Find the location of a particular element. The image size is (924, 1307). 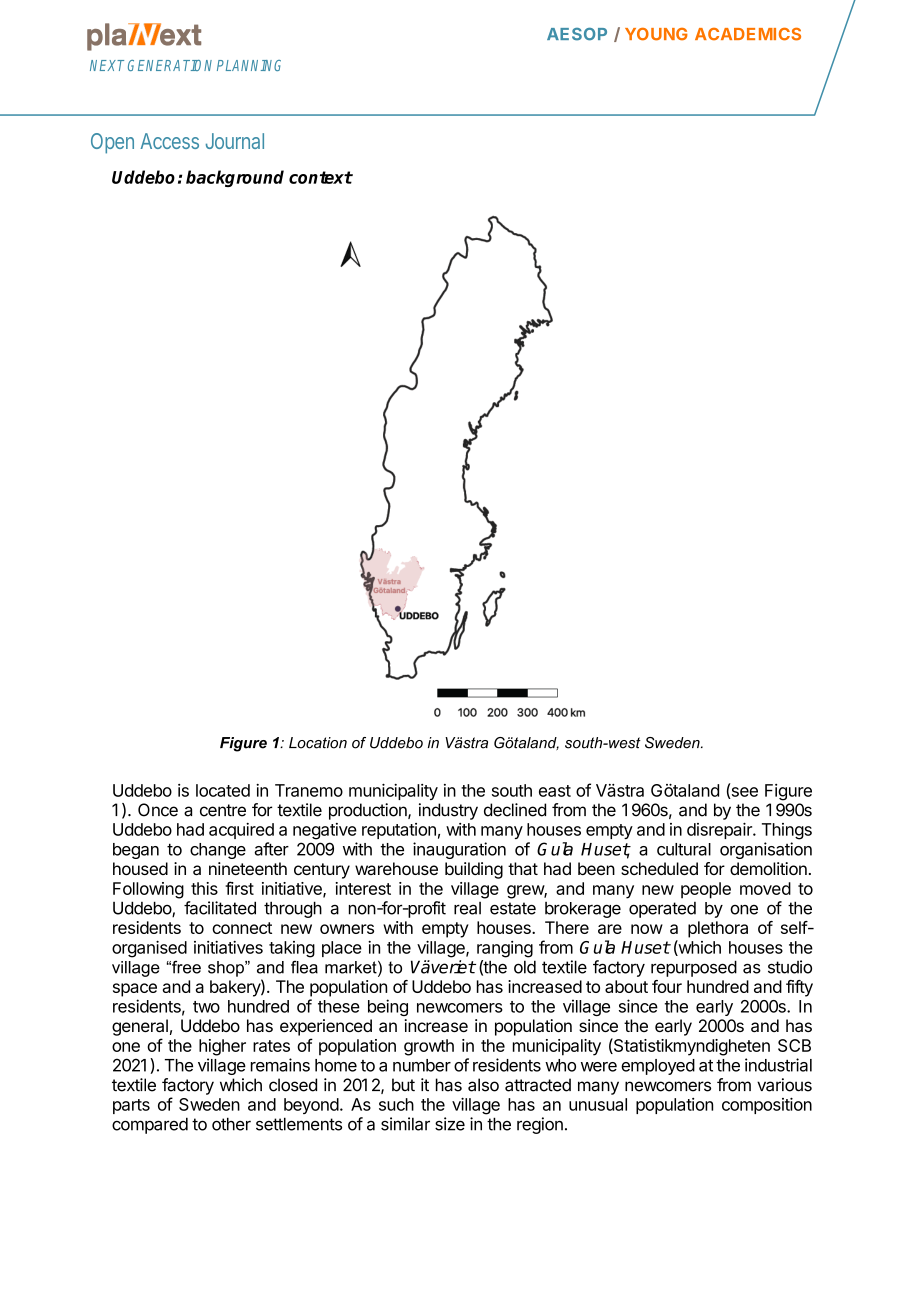

GENERATION is located at coordinates (170, 65).
